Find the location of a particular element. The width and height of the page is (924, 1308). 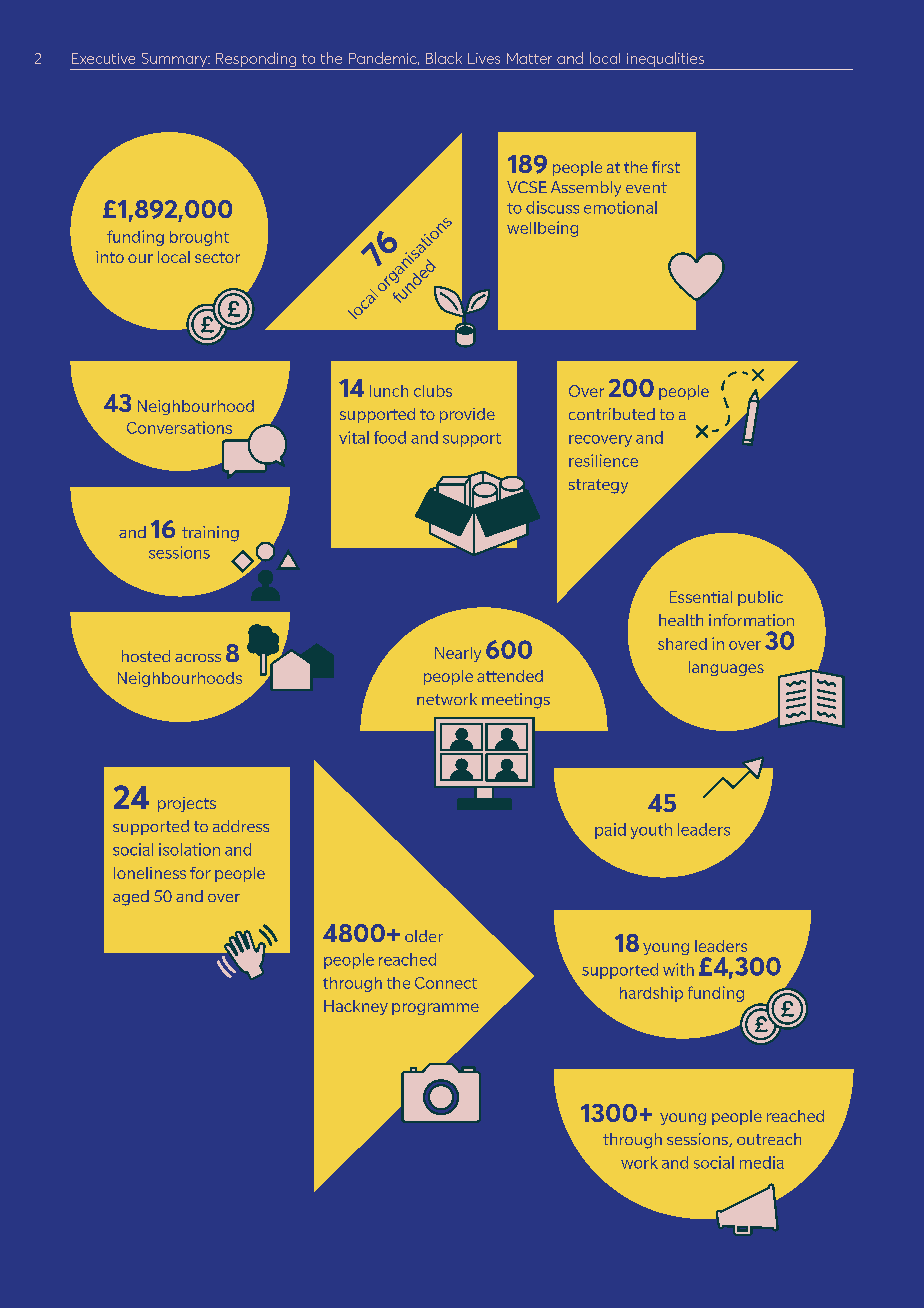

Nearly is located at coordinates (458, 654).
